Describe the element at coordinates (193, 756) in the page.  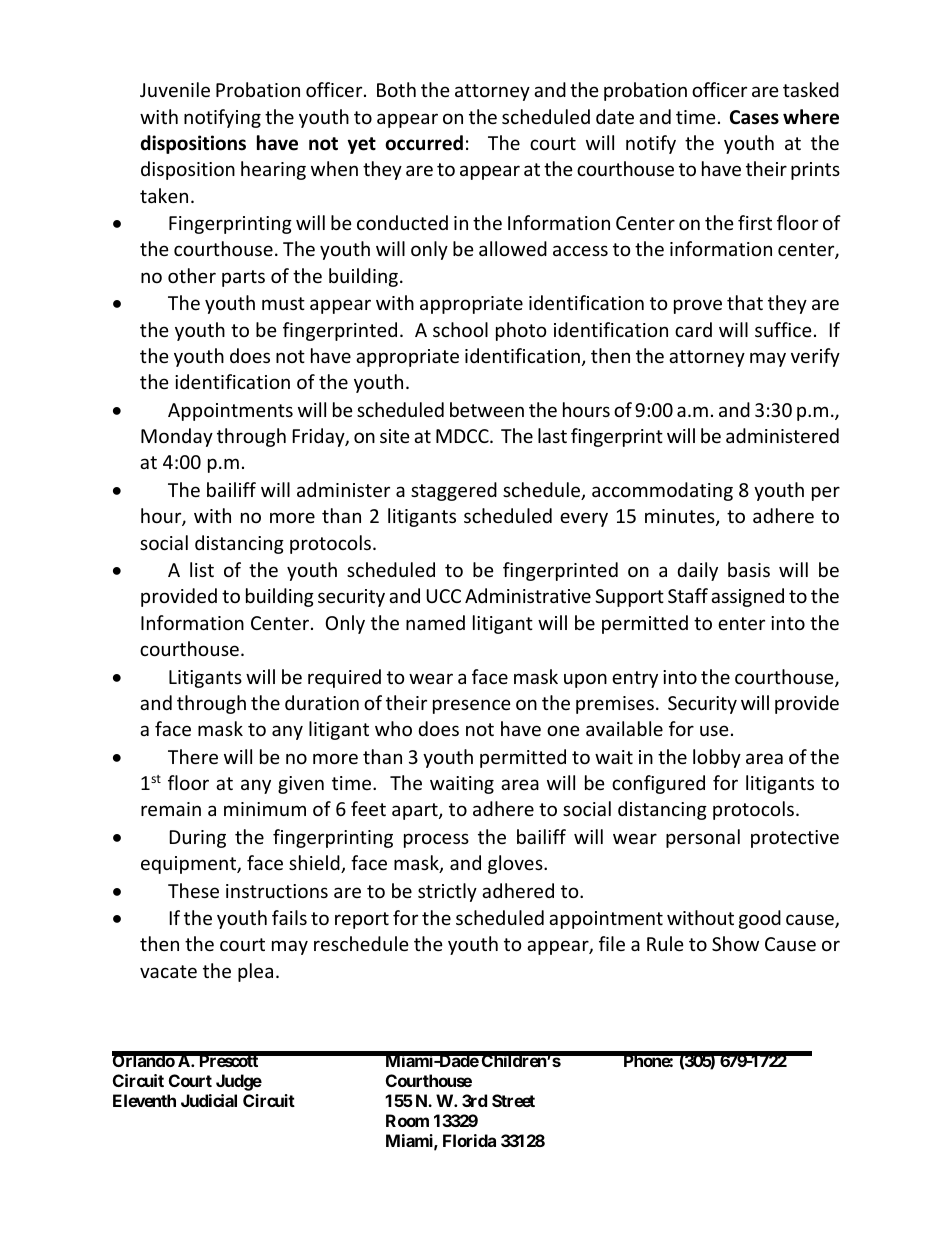
I see `There` at that location.
